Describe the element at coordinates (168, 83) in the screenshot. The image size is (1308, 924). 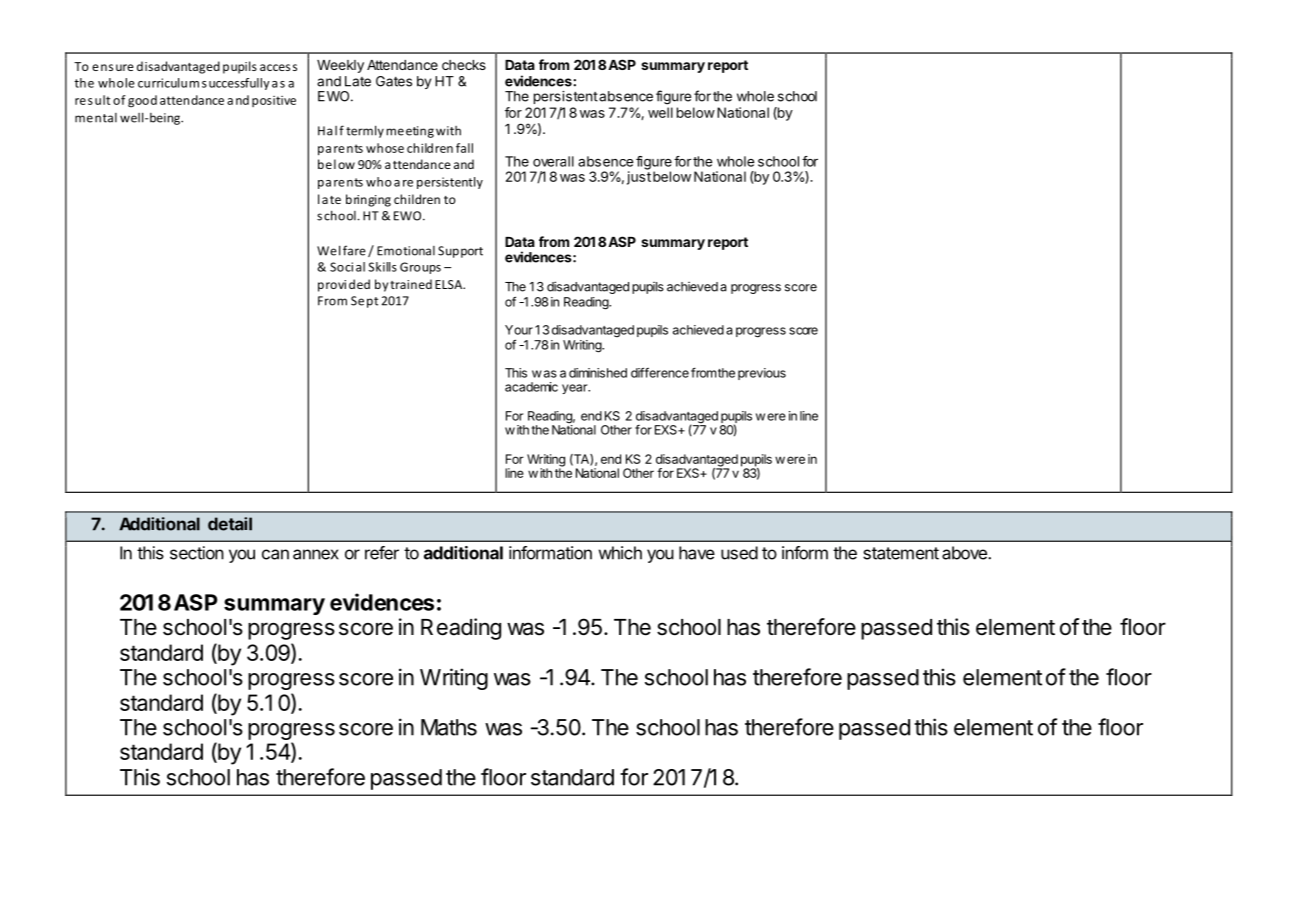
I see `curriculum` at that location.
